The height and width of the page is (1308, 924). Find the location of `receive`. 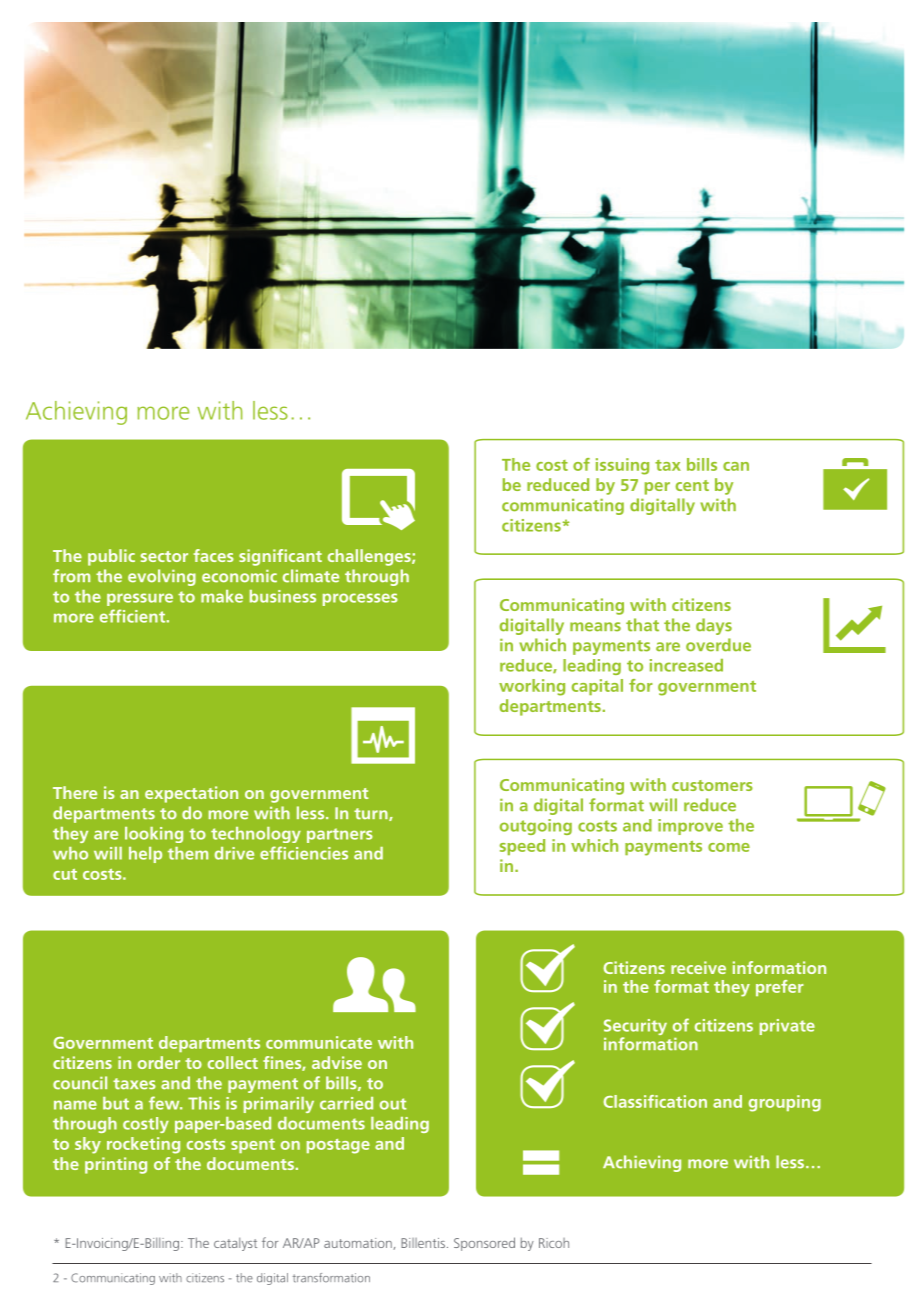

receive is located at coordinates (698, 967).
